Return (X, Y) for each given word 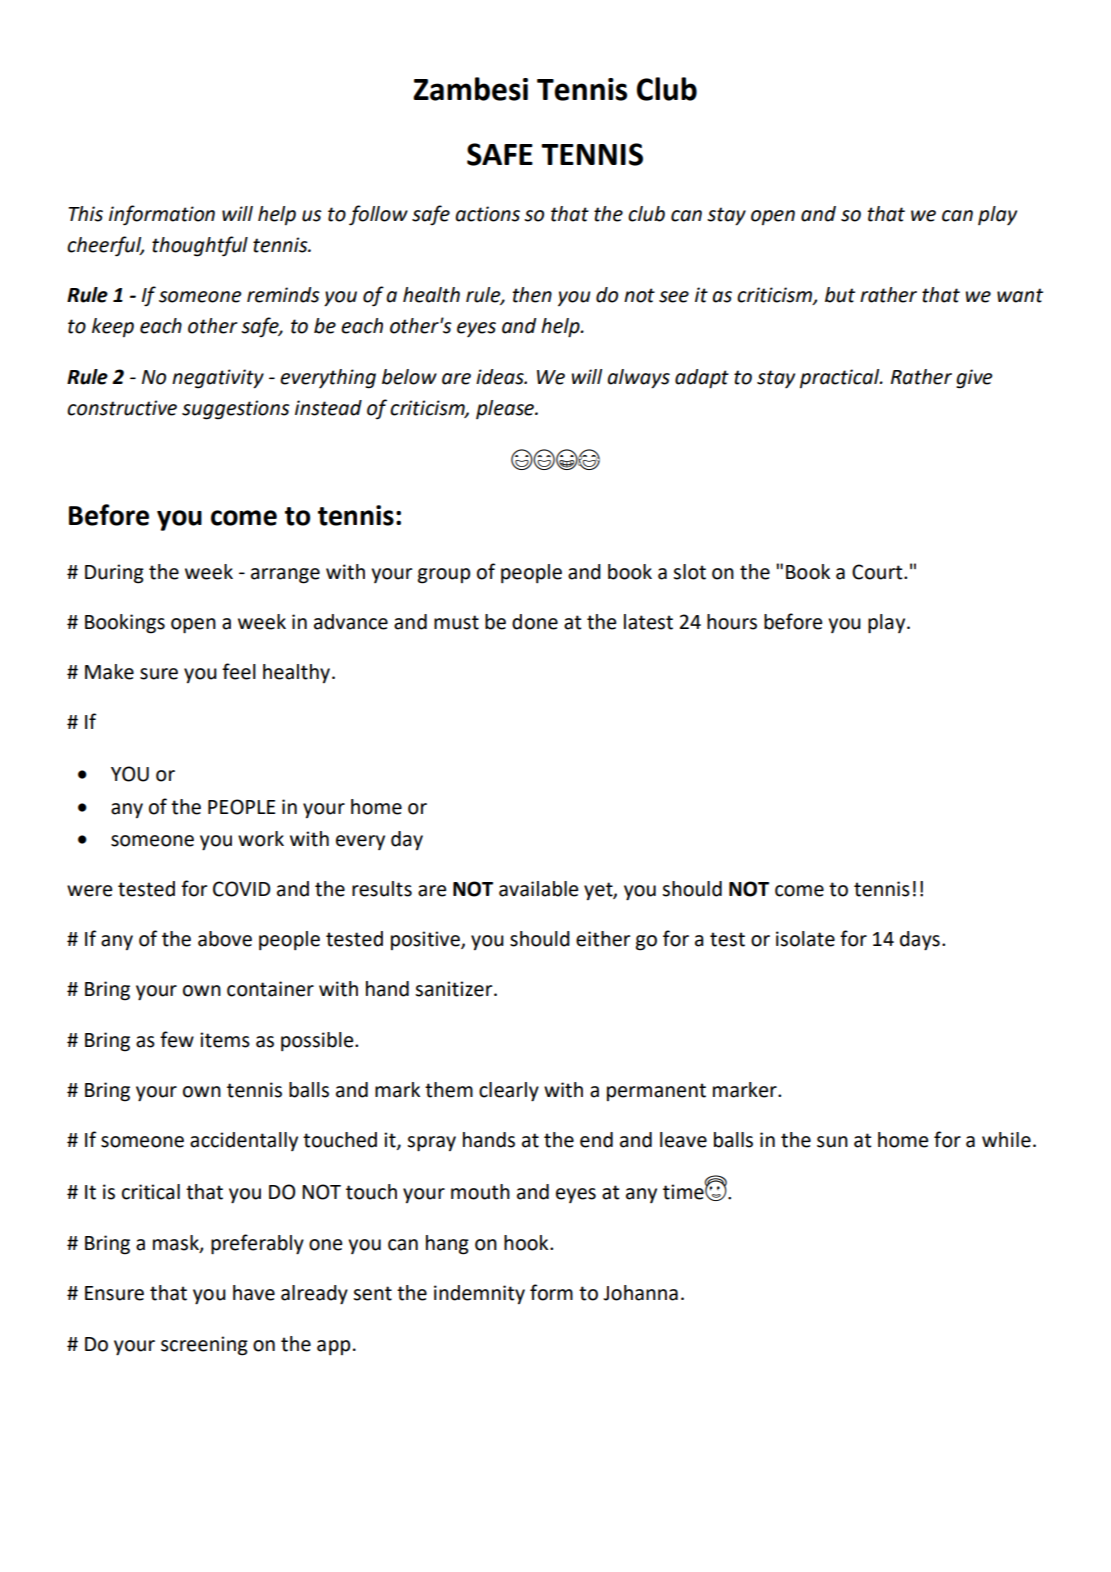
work (261, 839)
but (840, 295)
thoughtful (200, 246)
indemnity (479, 1294)
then (532, 295)
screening (204, 1346)
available (538, 889)
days (920, 941)
